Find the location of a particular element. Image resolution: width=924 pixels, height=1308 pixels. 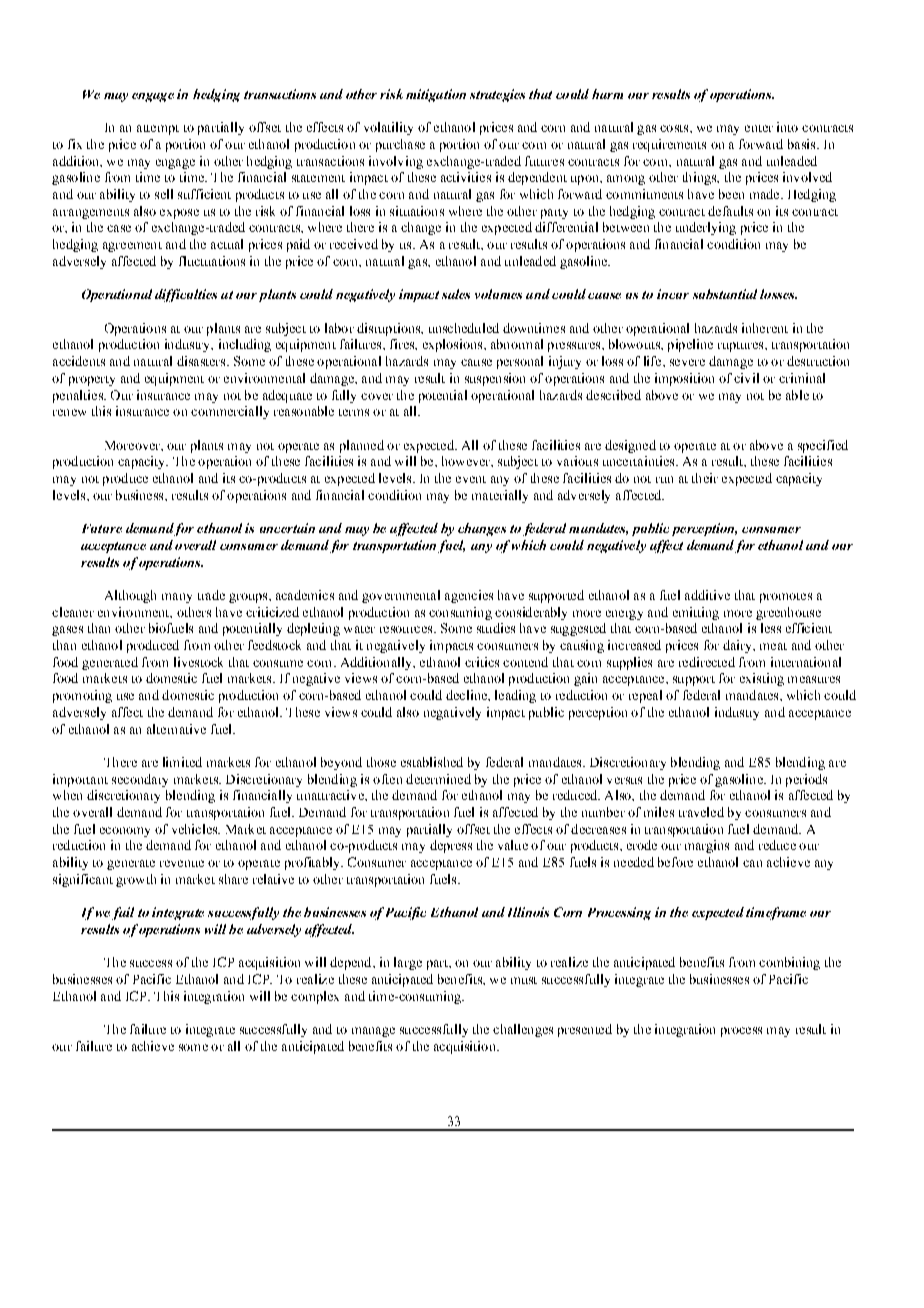

agencies is located at coordinates (469, 596).
